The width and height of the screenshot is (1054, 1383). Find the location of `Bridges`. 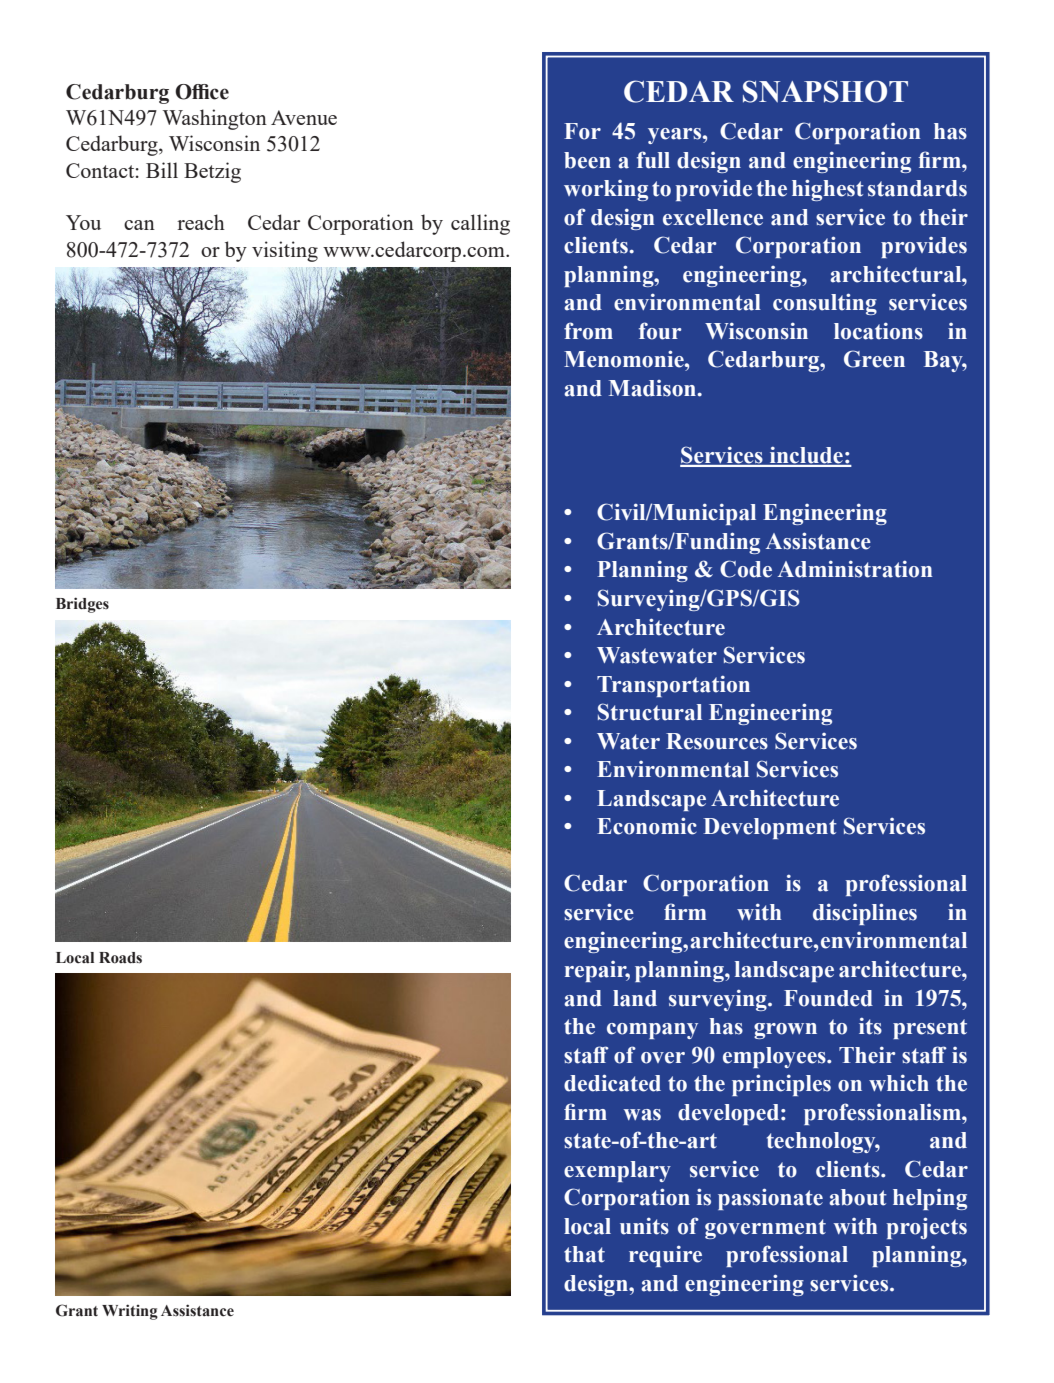

Bridges is located at coordinates (82, 605).
